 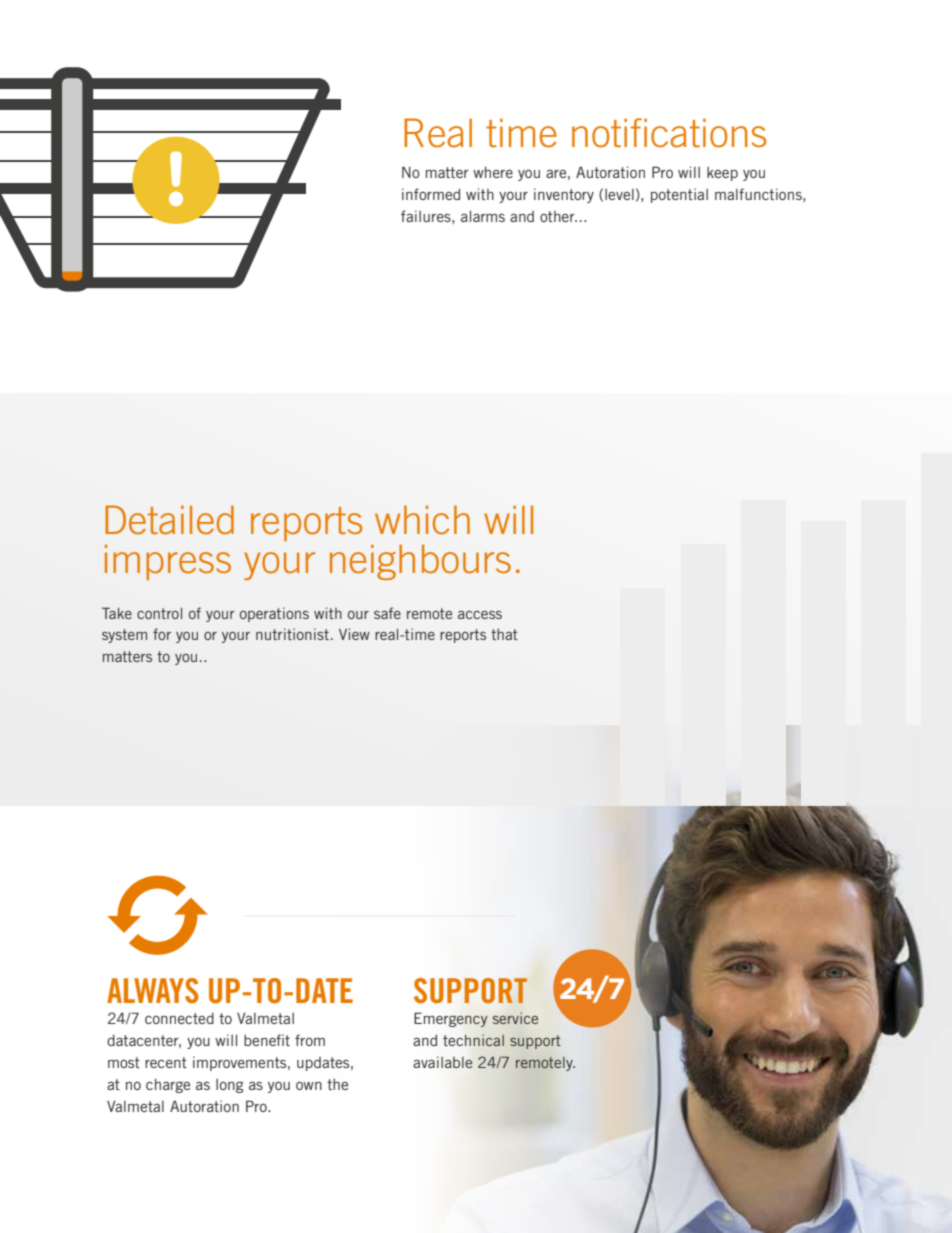 What do you see at coordinates (515, 1018) in the screenshot?
I see `service` at bounding box center [515, 1018].
